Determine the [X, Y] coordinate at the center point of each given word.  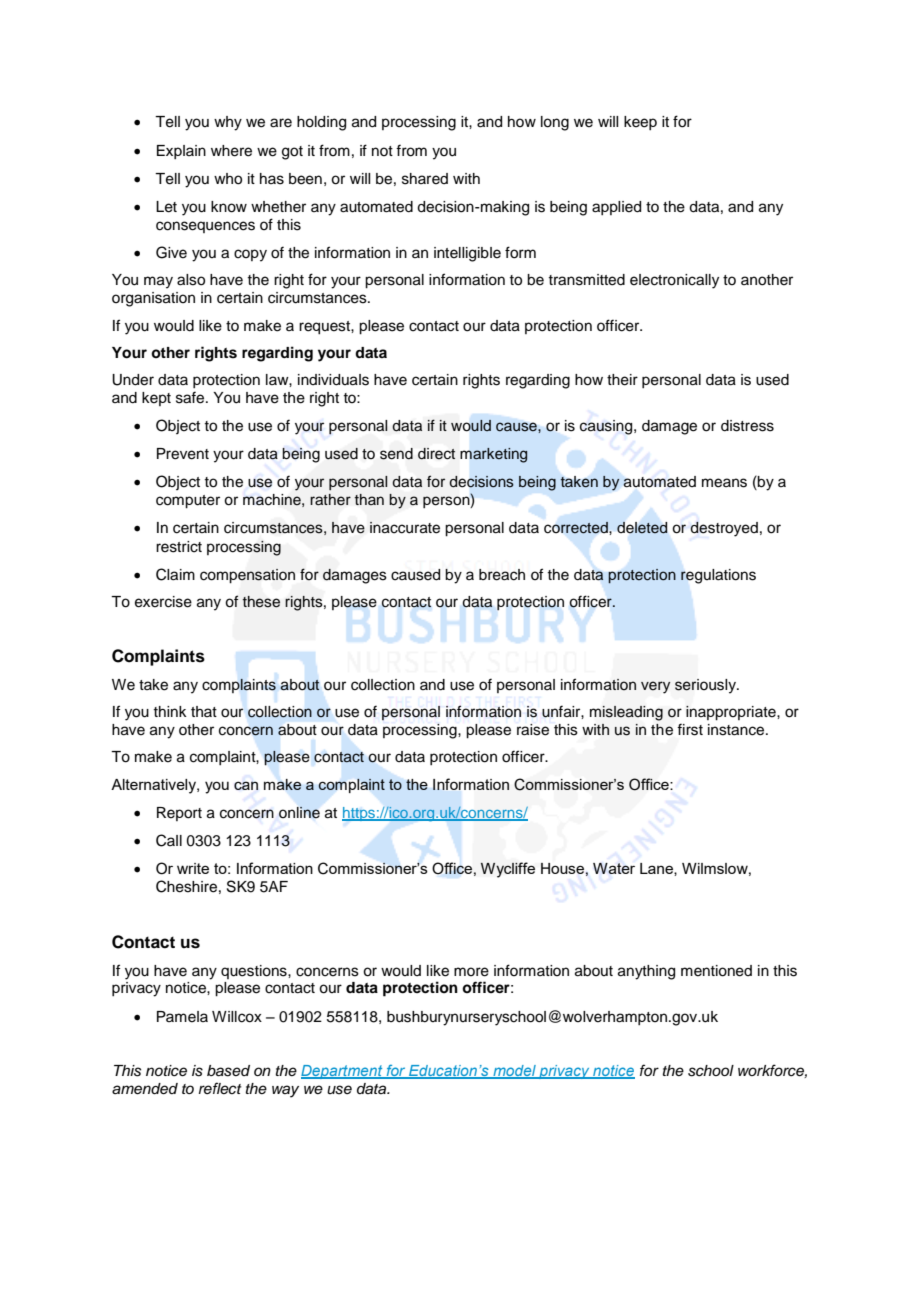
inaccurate [405, 528]
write [193, 868]
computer [188, 502]
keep [640, 123]
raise [533, 730]
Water [614, 868]
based [228, 1071]
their [622, 380]
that [204, 711]
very [655, 687]
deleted [642, 528]
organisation [153, 299]
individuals [333, 380]
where [231, 151]
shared [425, 179]
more [471, 972]
